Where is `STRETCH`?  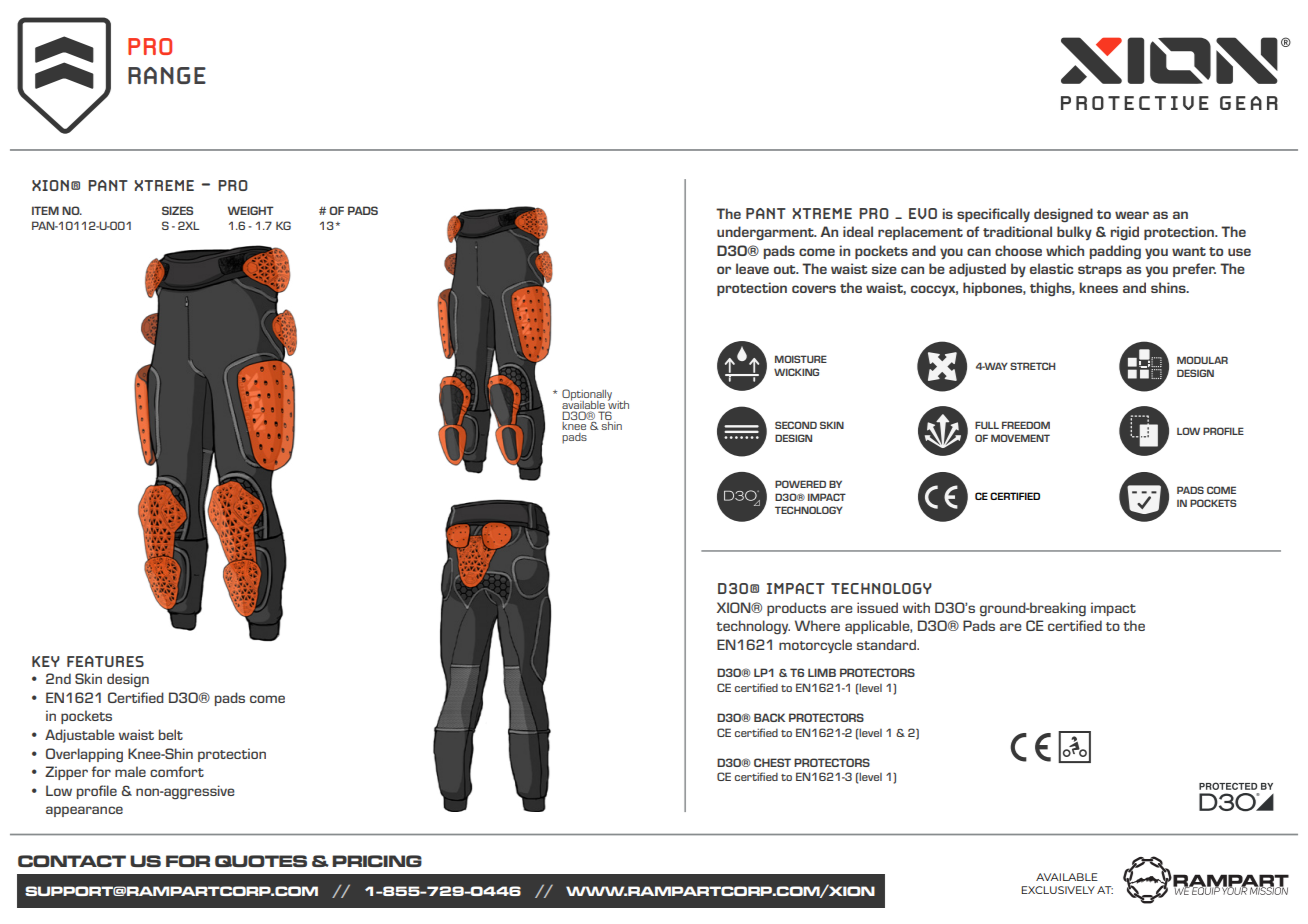 STRETCH is located at coordinates (1032, 366).
